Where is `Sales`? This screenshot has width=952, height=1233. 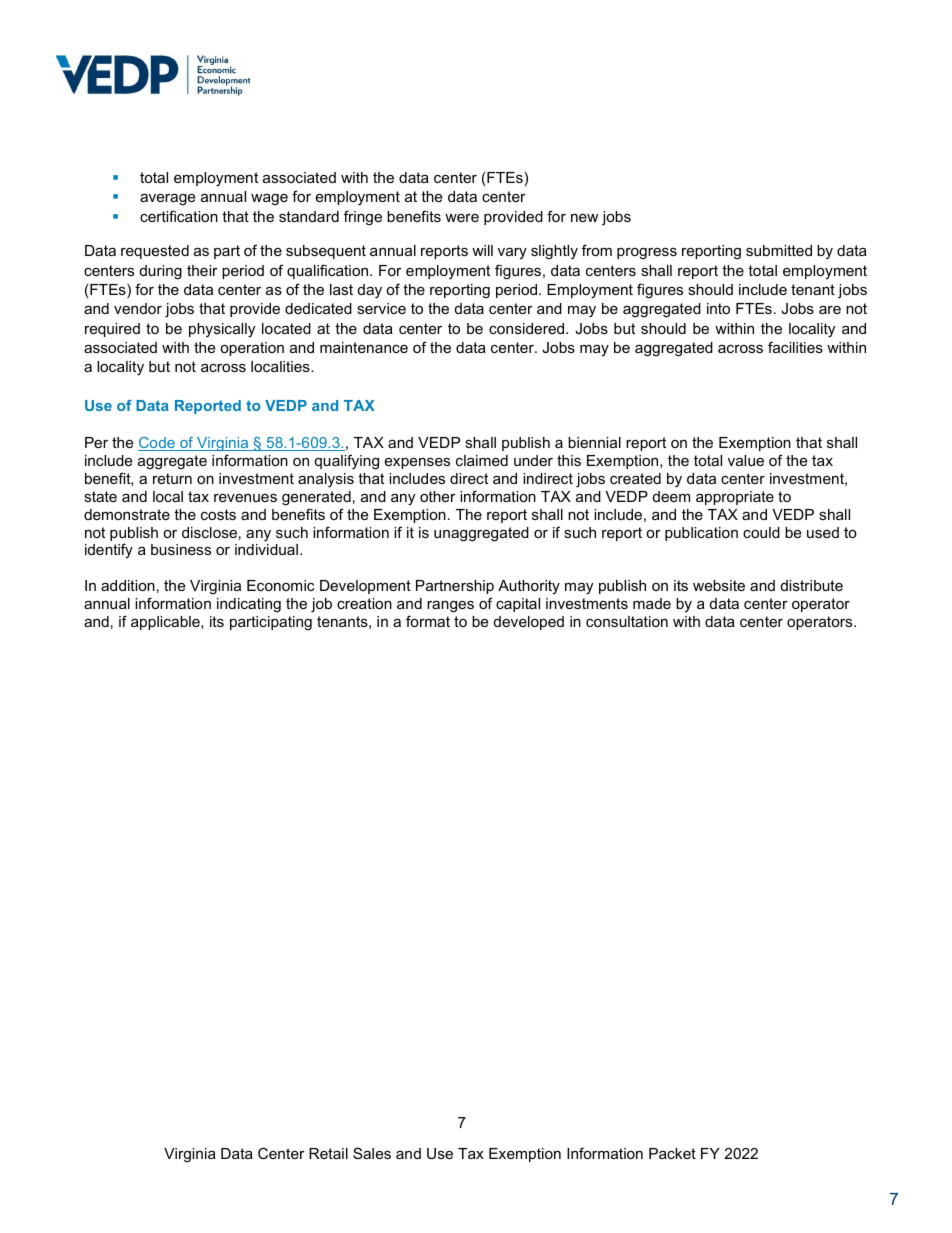
Sales is located at coordinates (372, 1153).
